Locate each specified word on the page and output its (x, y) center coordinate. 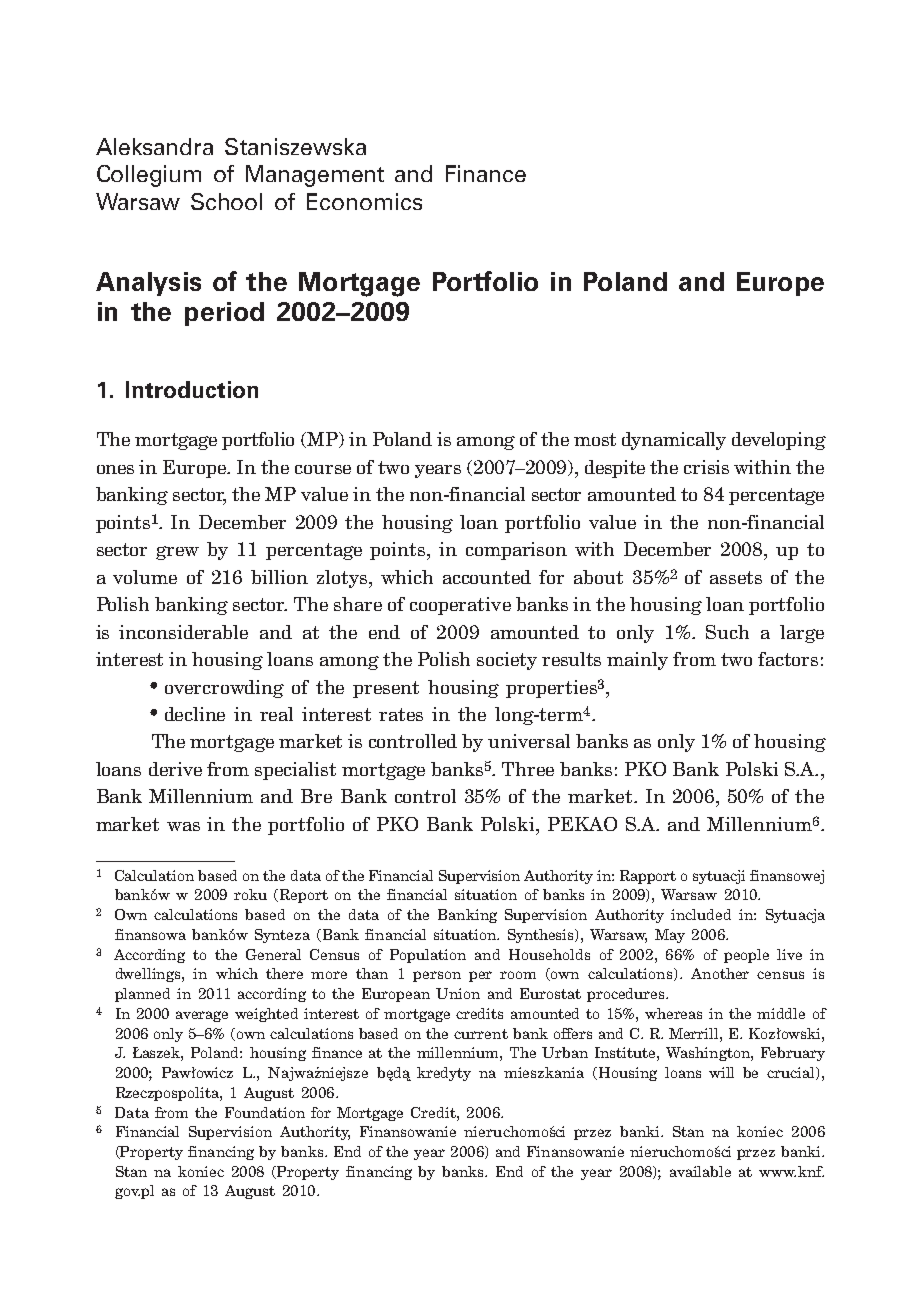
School (226, 201)
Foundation (265, 1112)
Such (727, 632)
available (700, 1171)
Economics (364, 201)
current (481, 1034)
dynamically (674, 441)
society (507, 661)
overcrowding (224, 689)
